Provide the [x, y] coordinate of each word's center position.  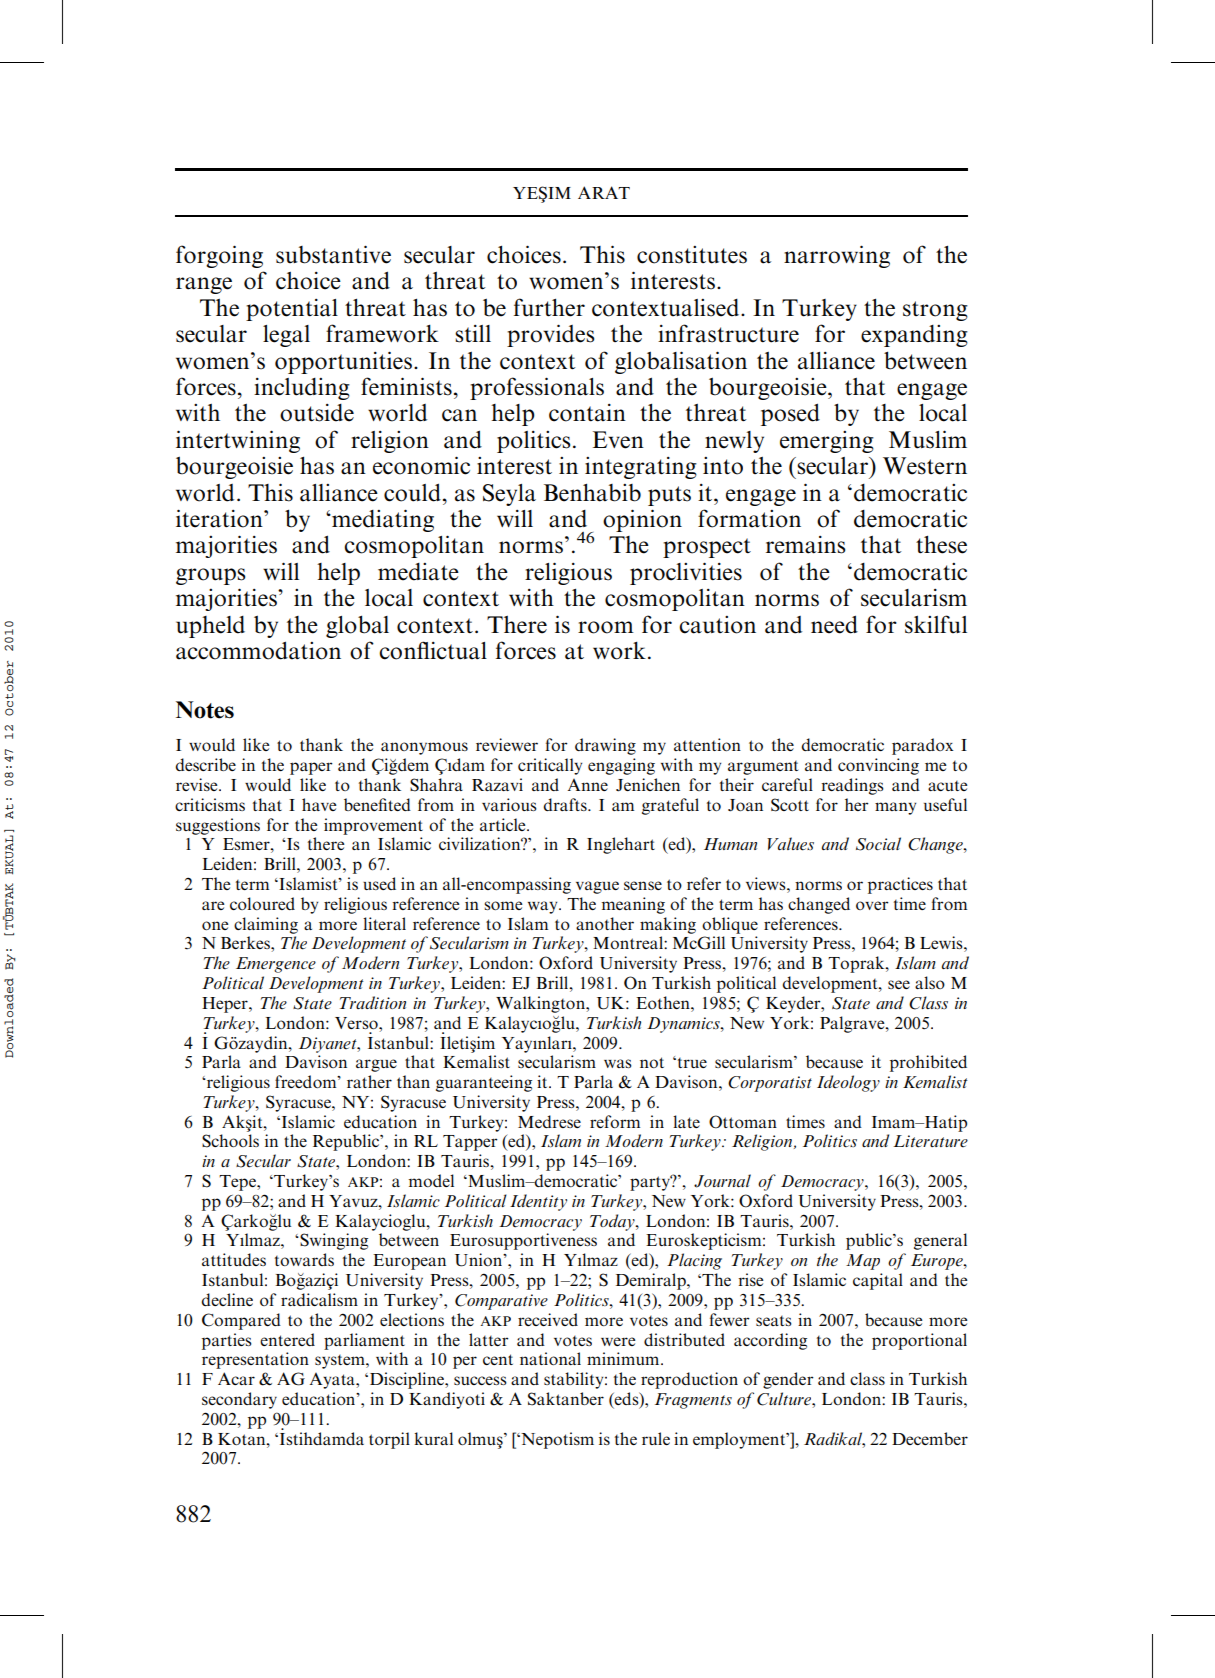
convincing [878, 766]
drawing [605, 746]
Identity [538, 1202]
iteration [220, 518]
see [899, 984]
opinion [642, 520]
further [549, 307]
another [605, 923]
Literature [930, 1141]
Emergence [276, 965]
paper [311, 768]
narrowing [837, 256]
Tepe [238, 1183]
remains [805, 545]
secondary [239, 1400]
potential [292, 310]
